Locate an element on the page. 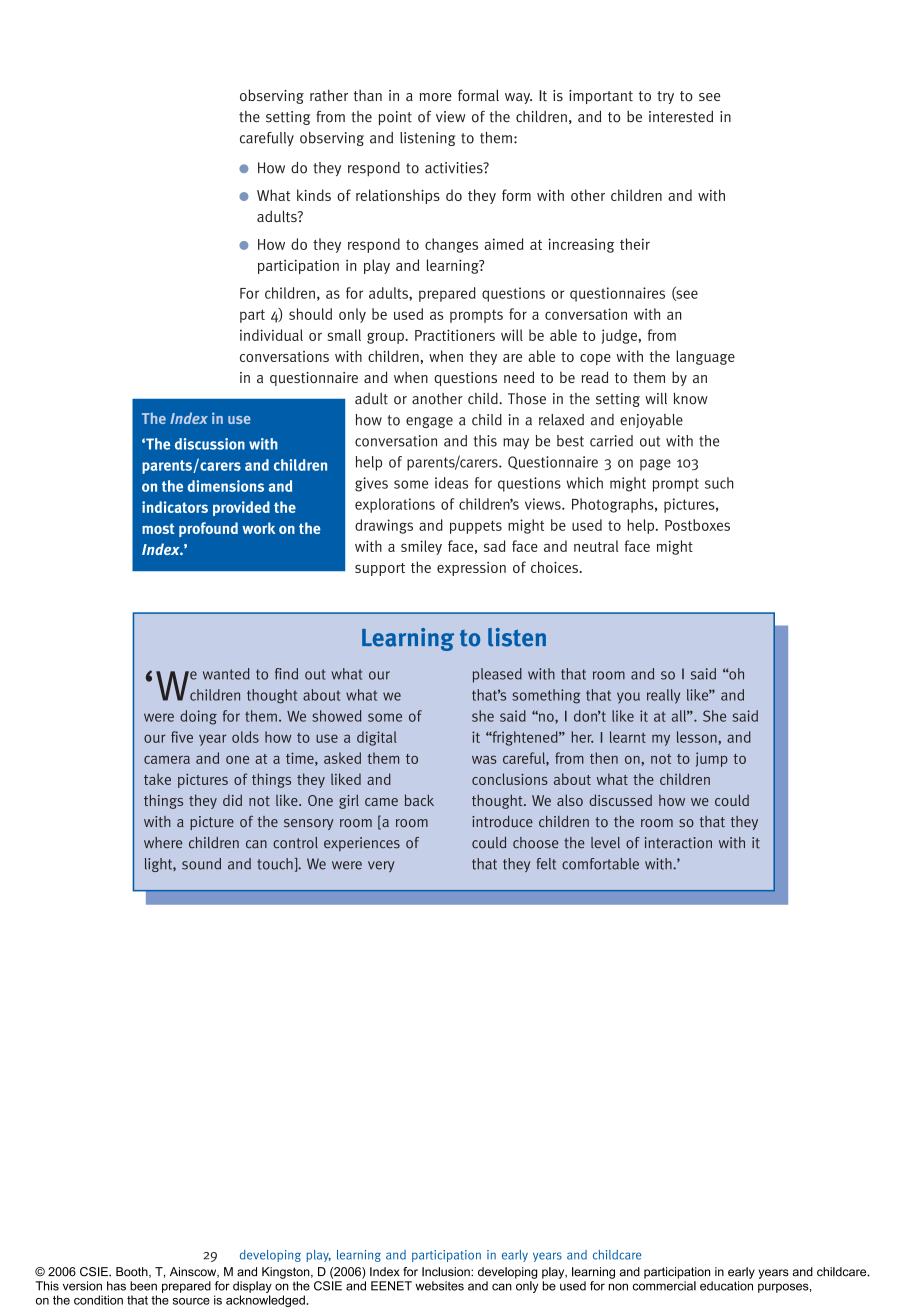 This image has height=1316, width=908. explorations is located at coordinates (395, 505).
